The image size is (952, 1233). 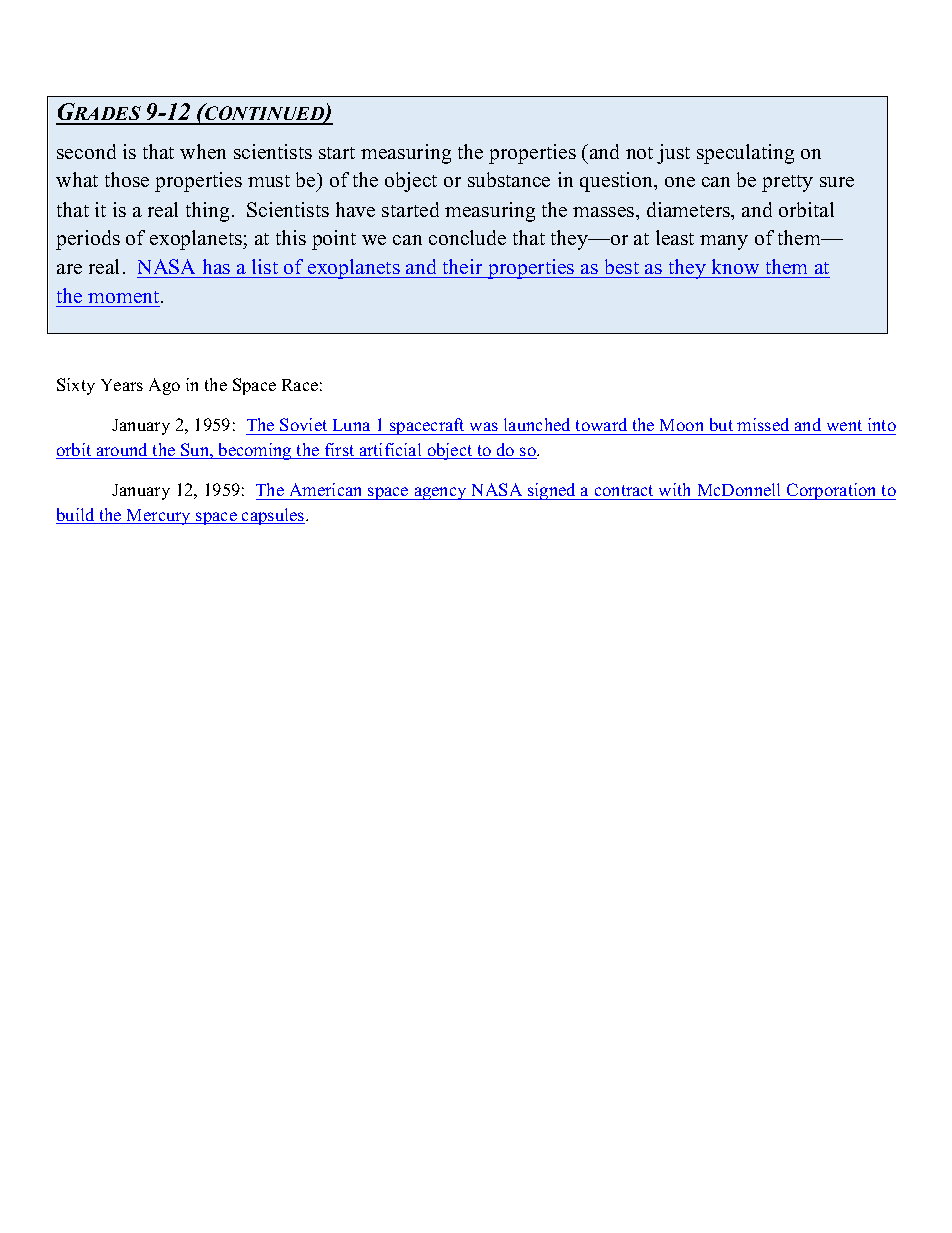 I want to click on missed, so click(x=764, y=426).
